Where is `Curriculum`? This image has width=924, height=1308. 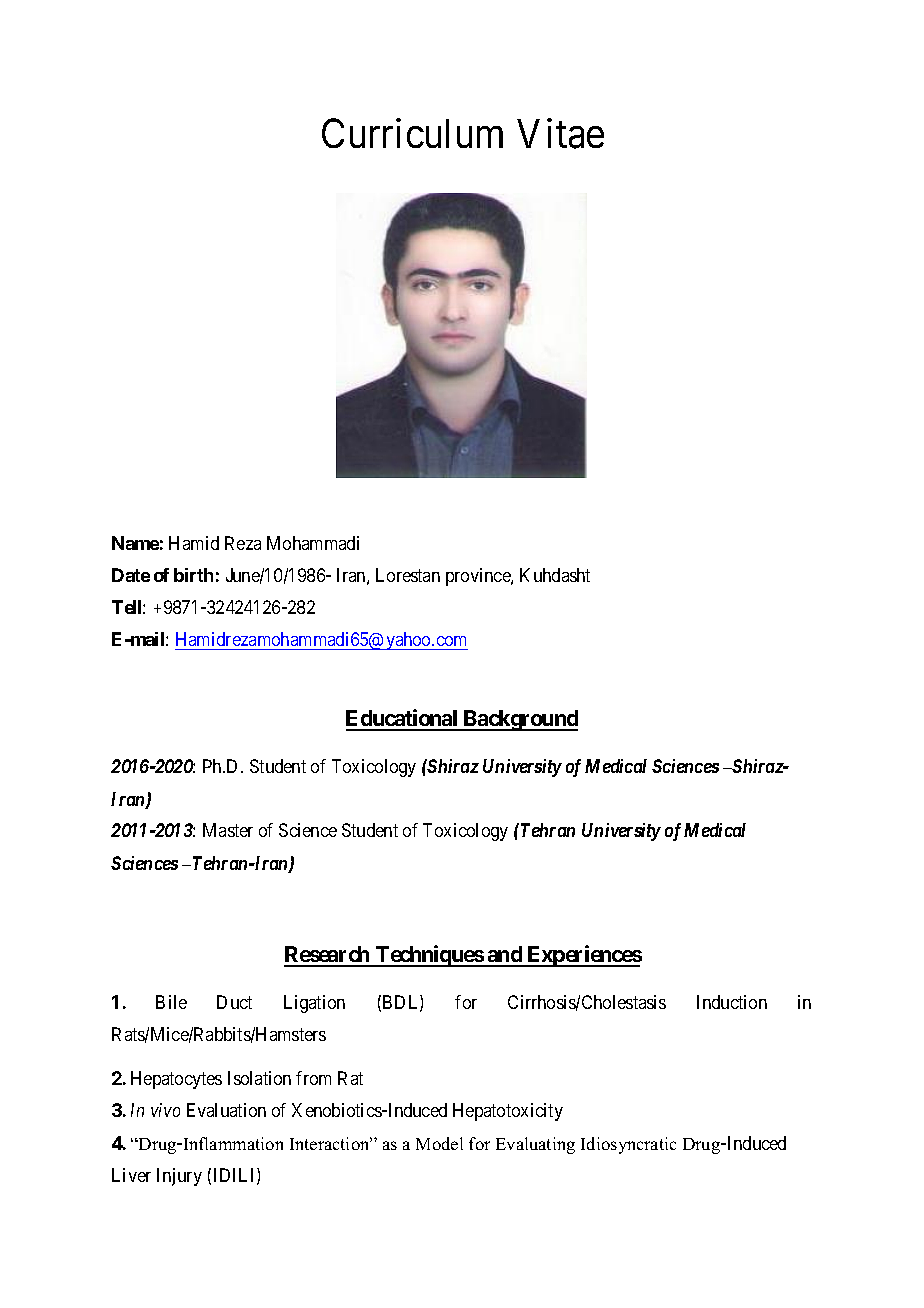
Curriculum is located at coordinates (412, 133).
